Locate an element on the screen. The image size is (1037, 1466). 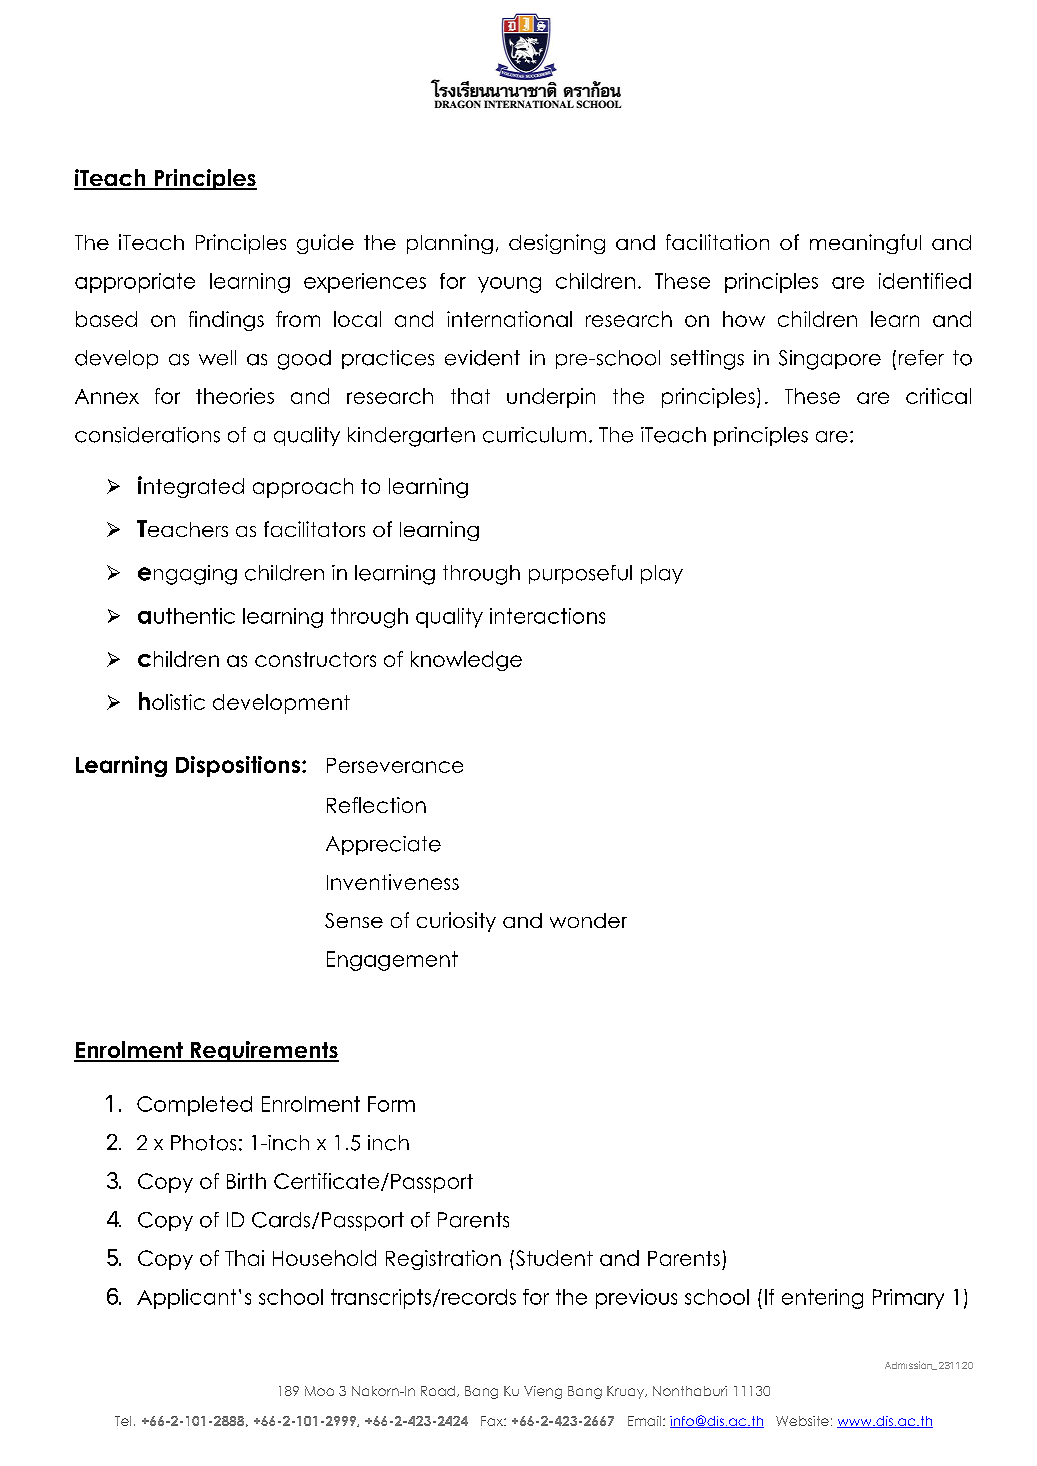
meaningful is located at coordinates (865, 244).
